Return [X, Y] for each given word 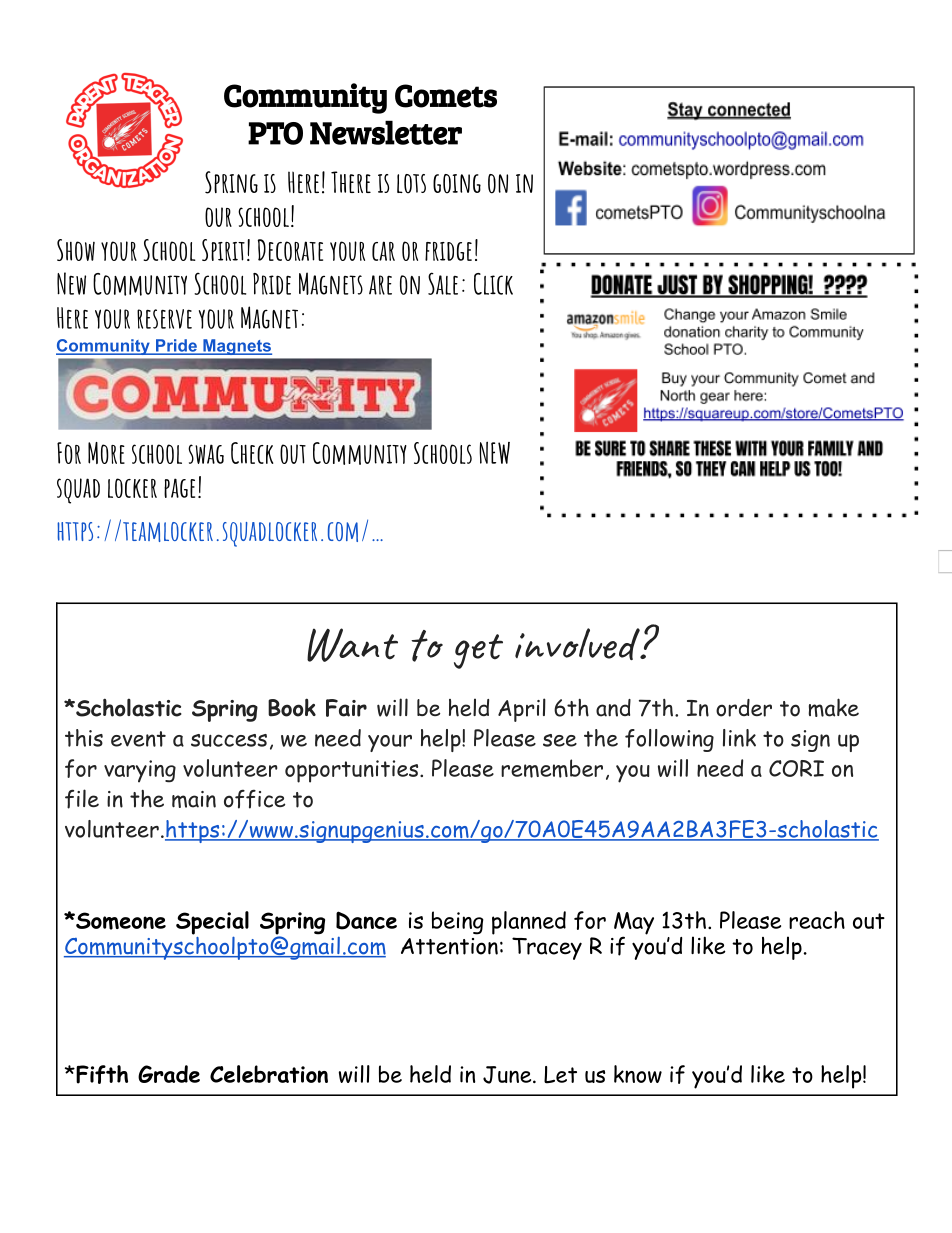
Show [76, 250]
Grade [169, 1074]
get [478, 651]
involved [578, 644]
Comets [446, 96]
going [457, 184]
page [179, 488]
